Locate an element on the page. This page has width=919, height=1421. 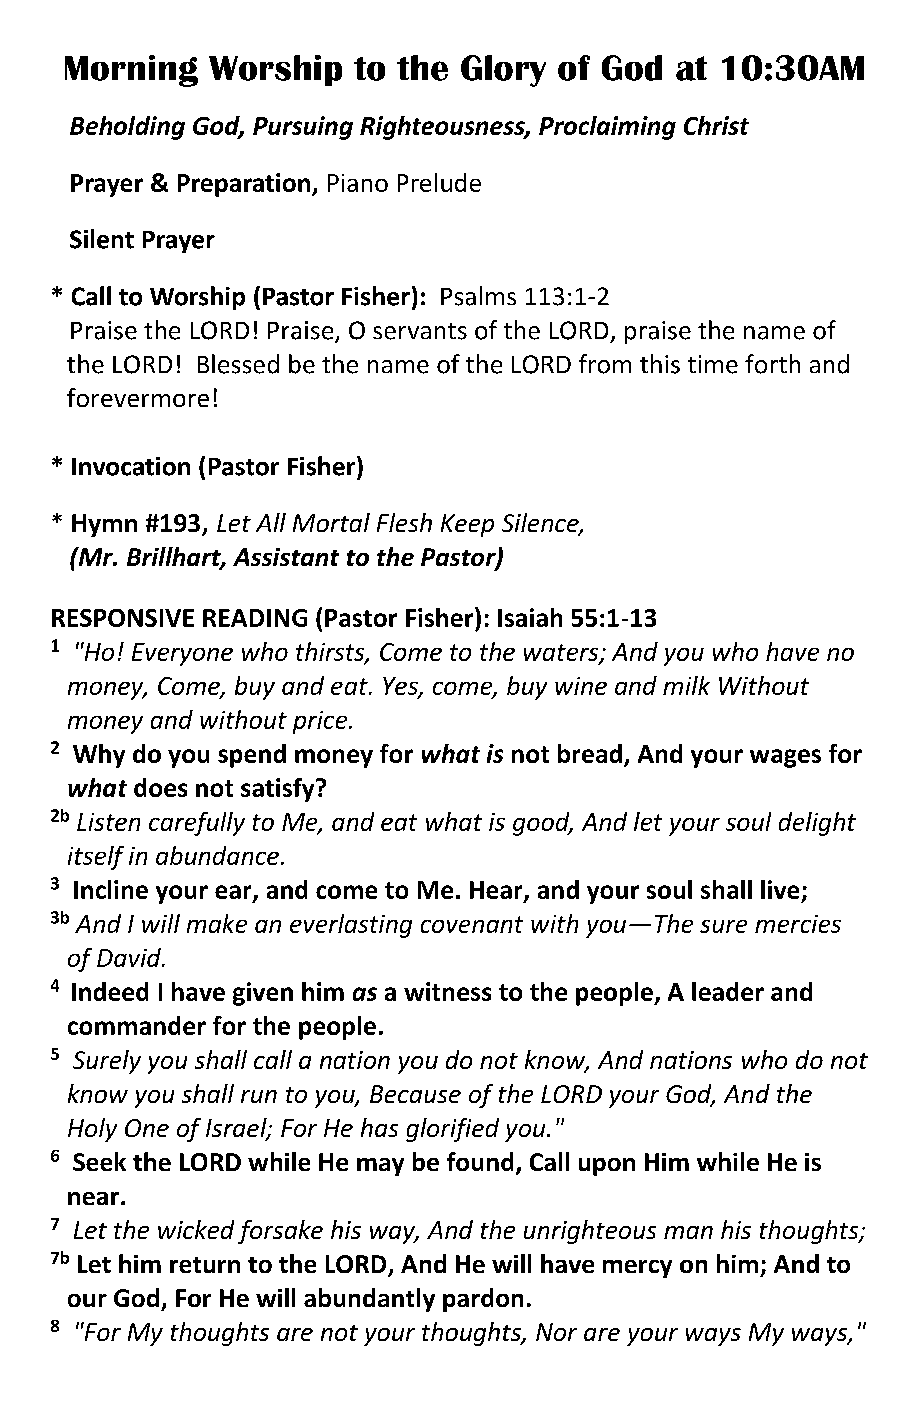
servants is located at coordinates (420, 331).
